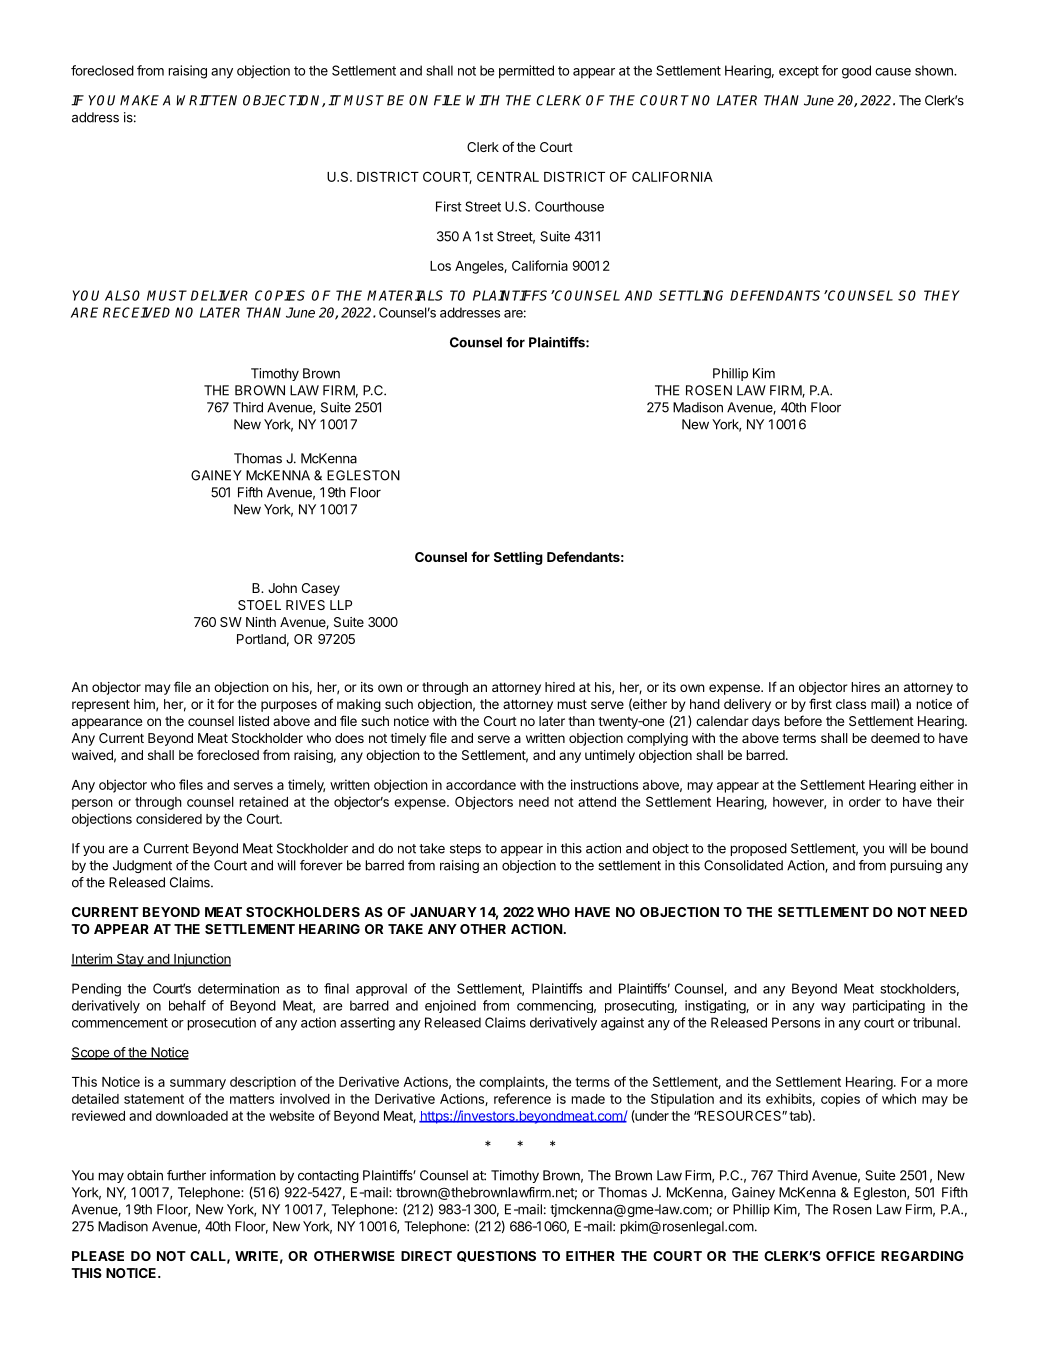 This page has width=1039, height=1345. What do you see at coordinates (122, 295) in the page?
I see `ALSO` at bounding box center [122, 295].
